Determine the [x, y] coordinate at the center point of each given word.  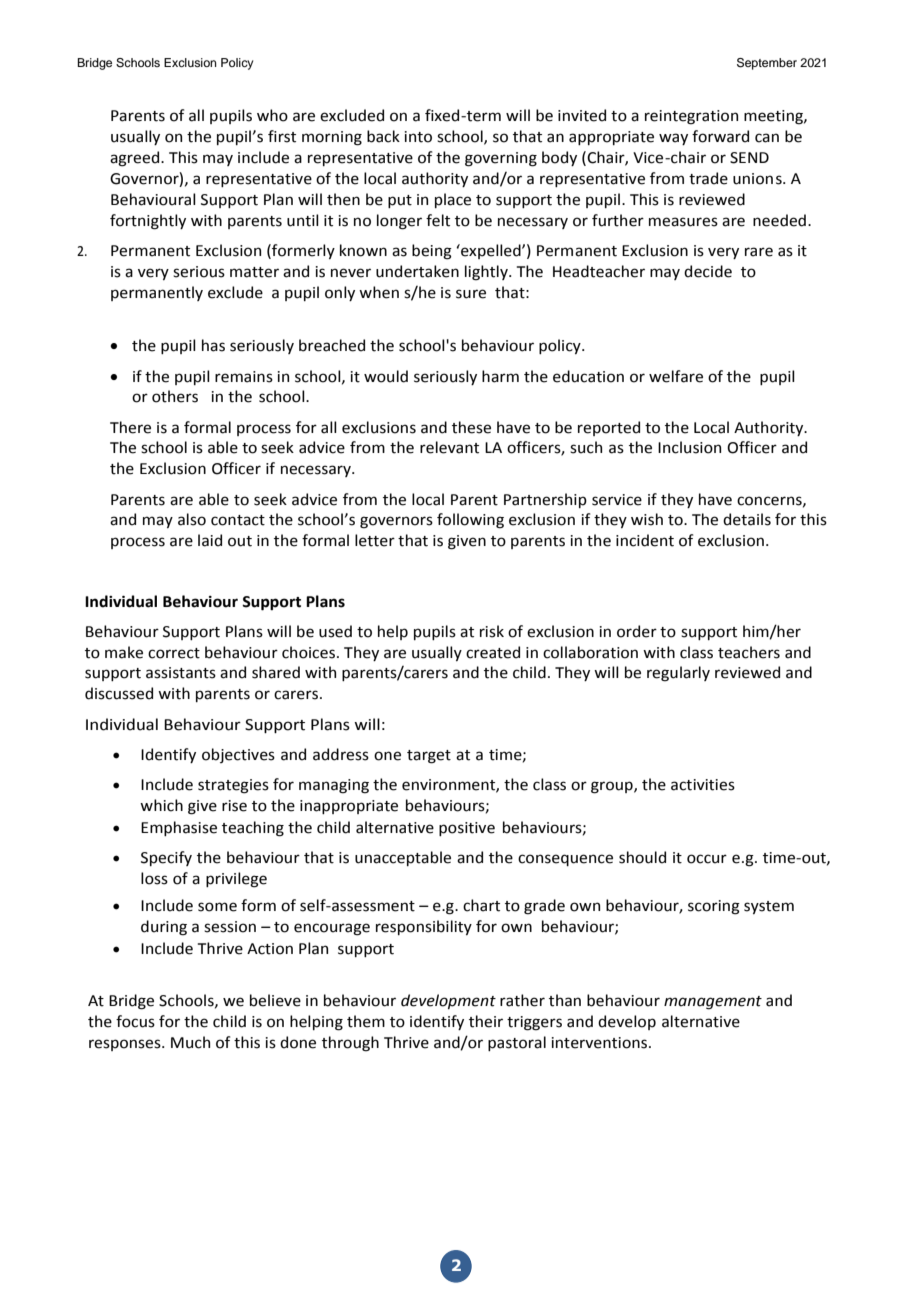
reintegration [691, 117]
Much [190, 1042]
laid [210, 540]
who [272, 115]
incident [645, 540]
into [418, 137]
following [470, 521]
